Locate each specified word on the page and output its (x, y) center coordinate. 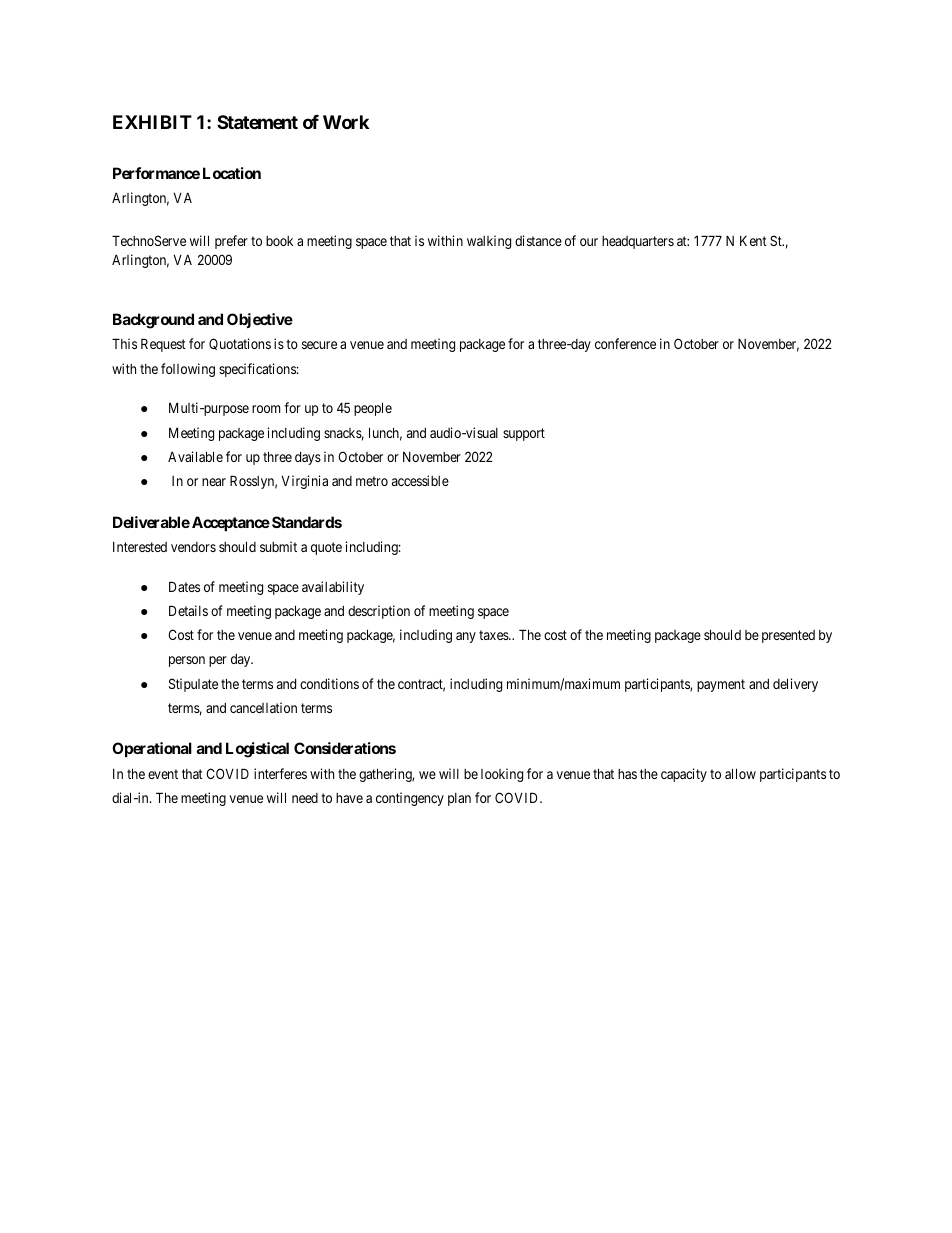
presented (788, 636)
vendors (193, 547)
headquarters (638, 242)
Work (346, 122)
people (373, 409)
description (379, 612)
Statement (257, 122)
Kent (753, 241)
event (163, 774)
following (188, 370)
